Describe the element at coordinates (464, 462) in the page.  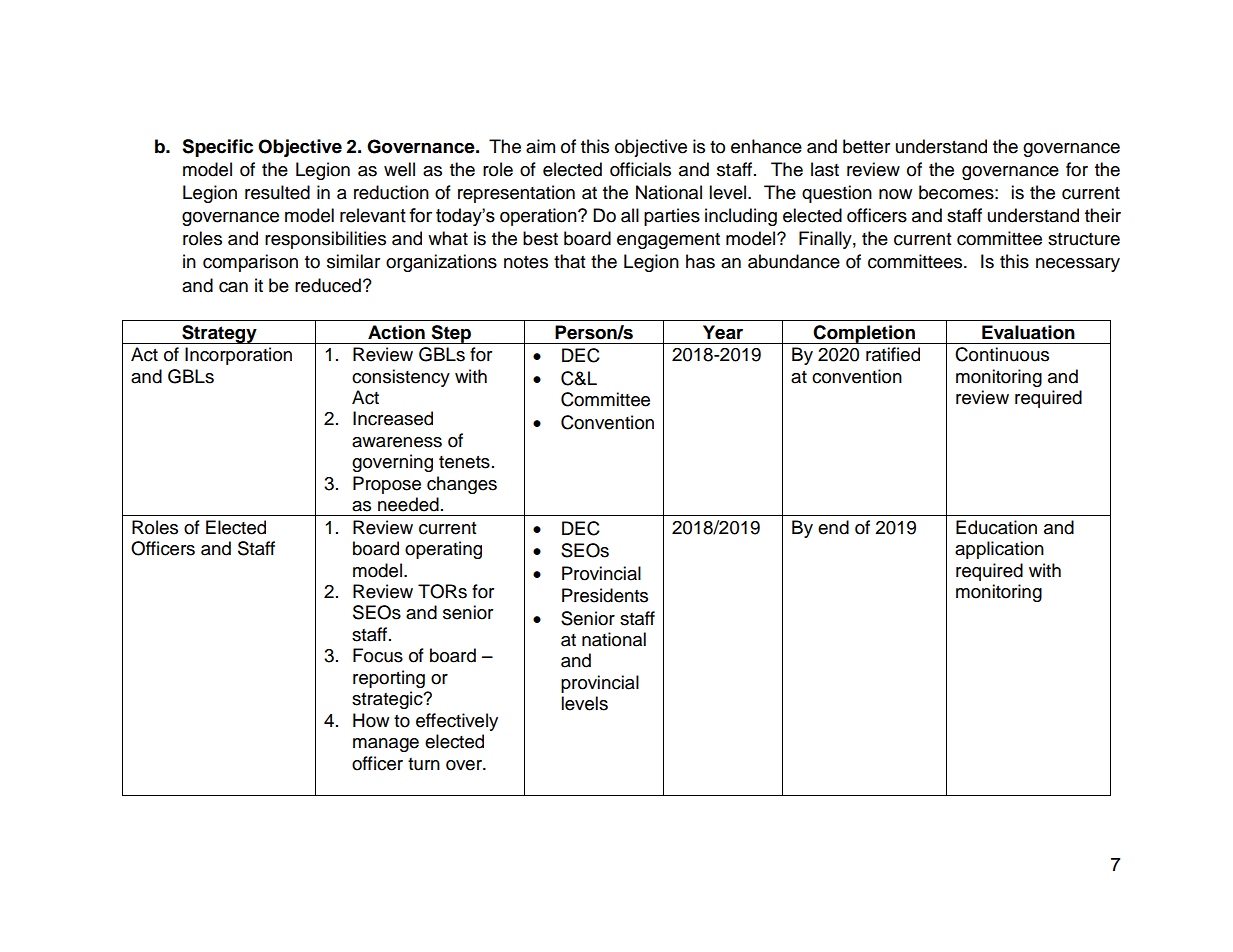
I see `tenets` at that location.
